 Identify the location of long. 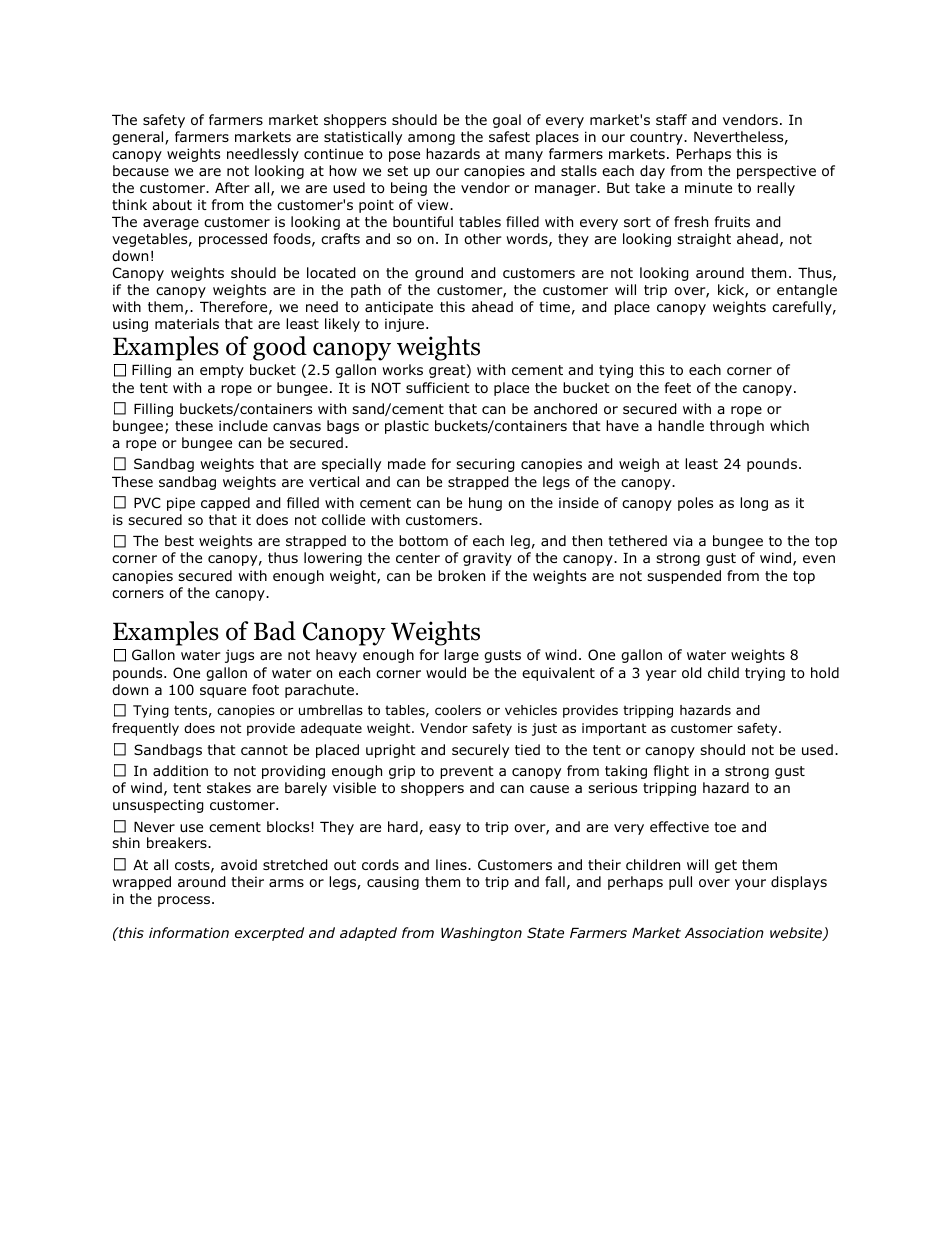
(754, 504).
